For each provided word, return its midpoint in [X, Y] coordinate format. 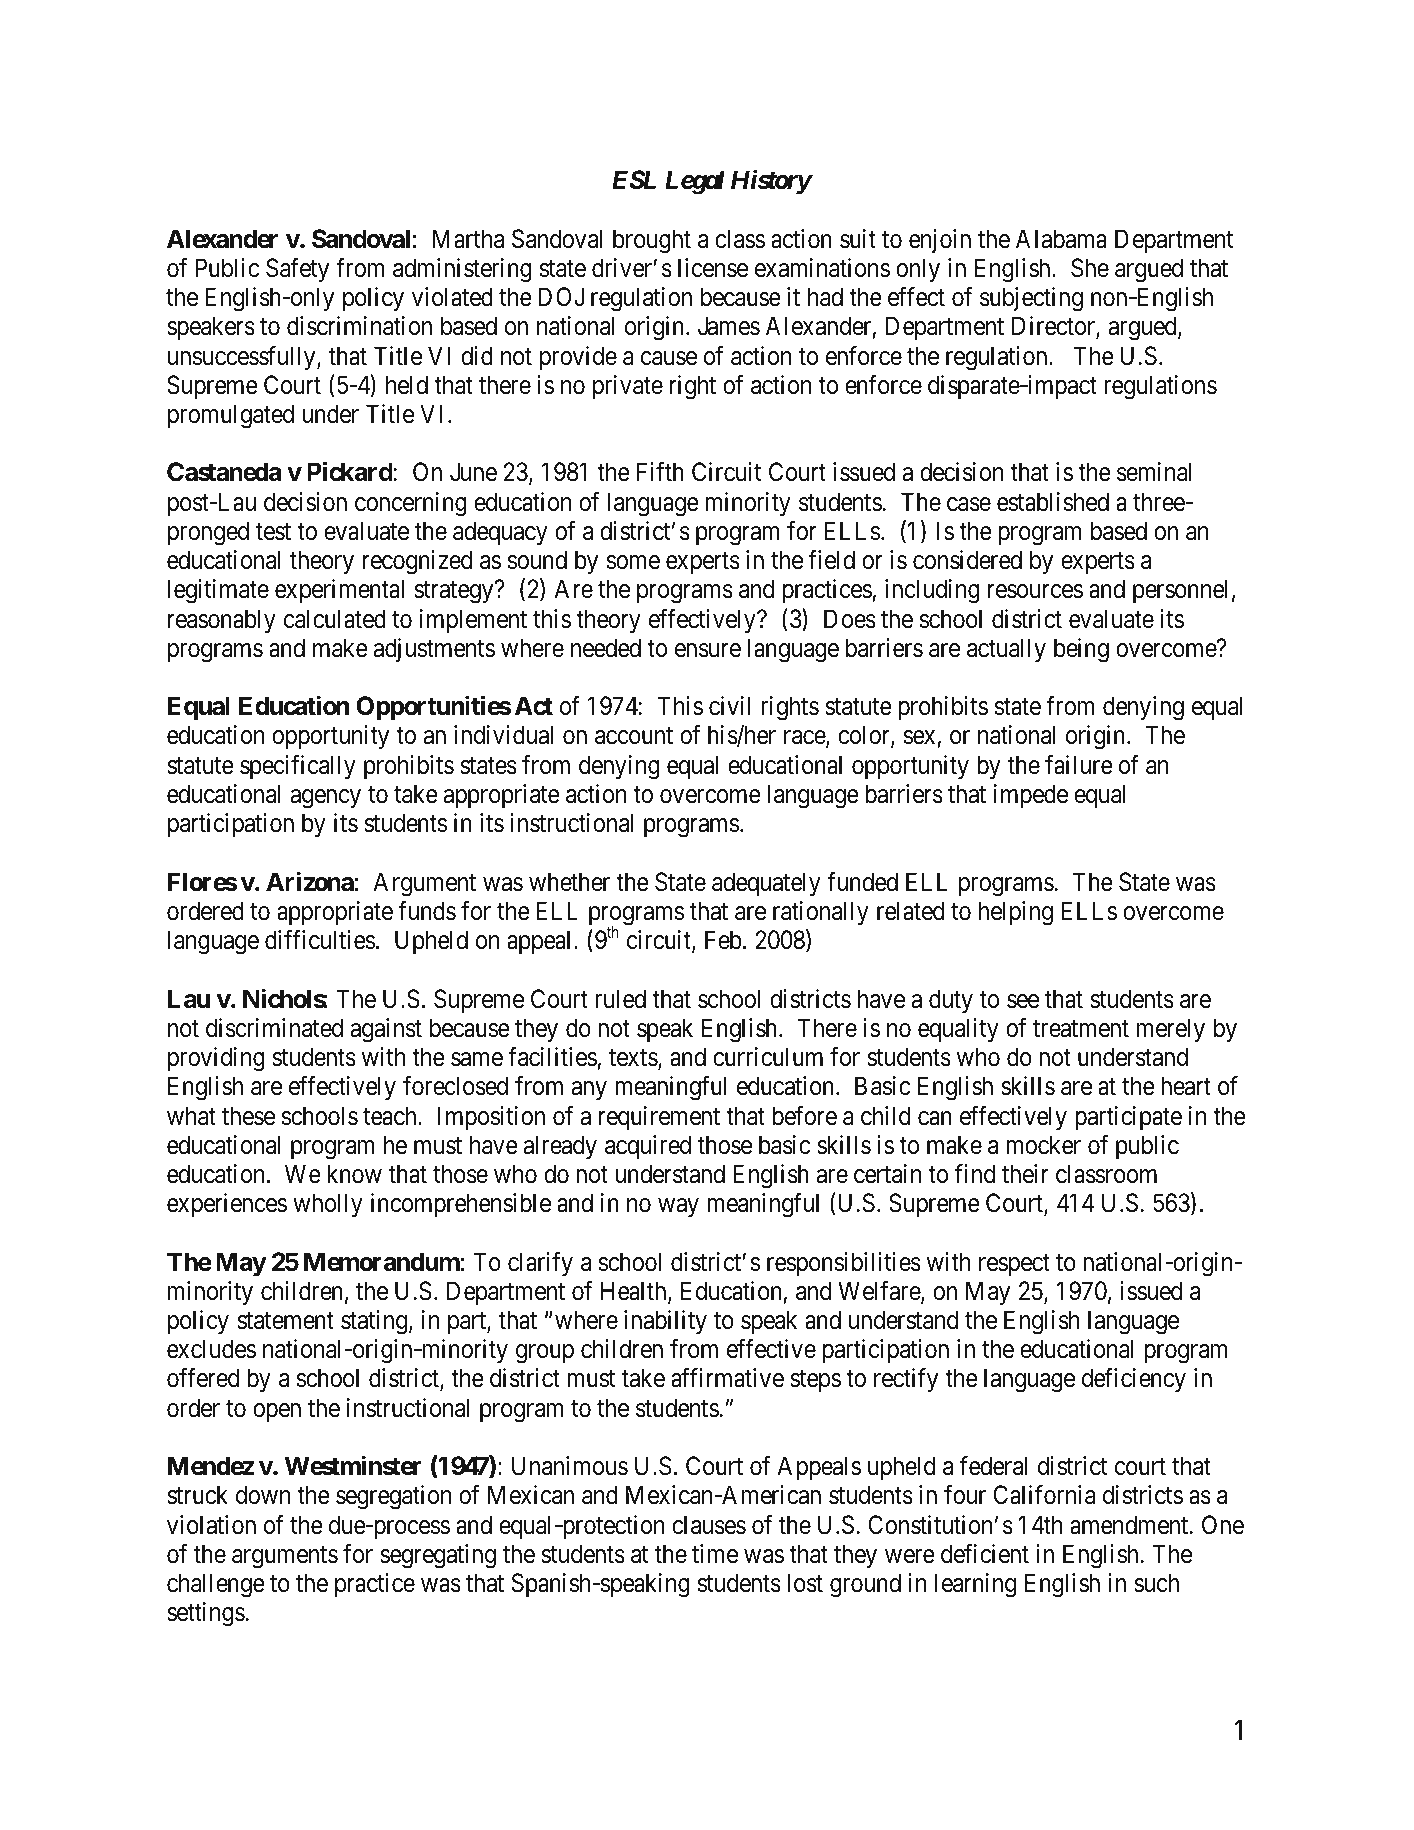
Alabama [1061, 239]
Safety [297, 270]
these [248, 1116]
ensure [708, 650]
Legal [695, 182]
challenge [216, 1585]
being [1081, 650]
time [715, 1554]
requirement [659, 1118]
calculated [335, 619]
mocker [1043, 1145]
